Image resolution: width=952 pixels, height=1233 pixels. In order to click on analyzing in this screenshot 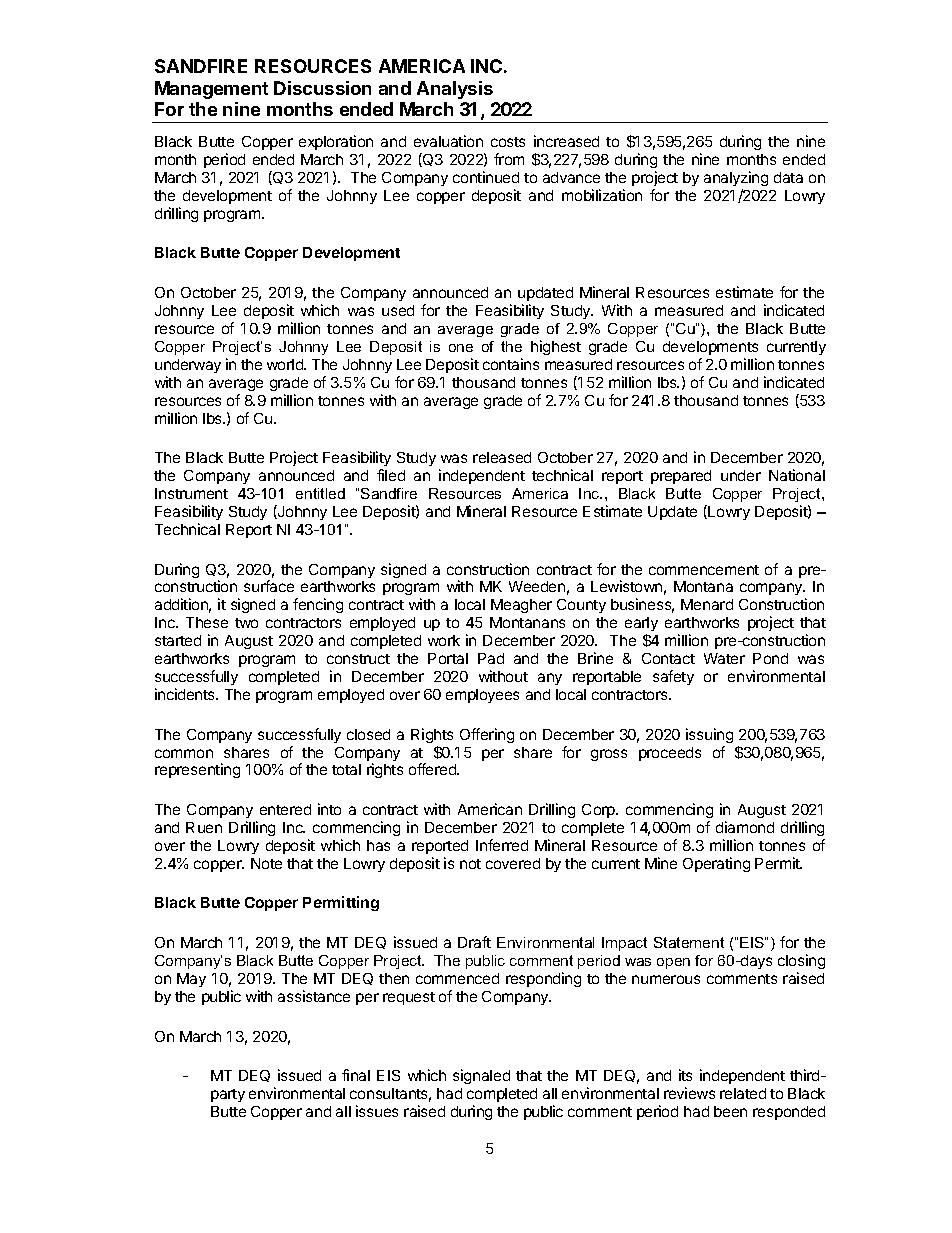, I will do `click(736, 178)`.
